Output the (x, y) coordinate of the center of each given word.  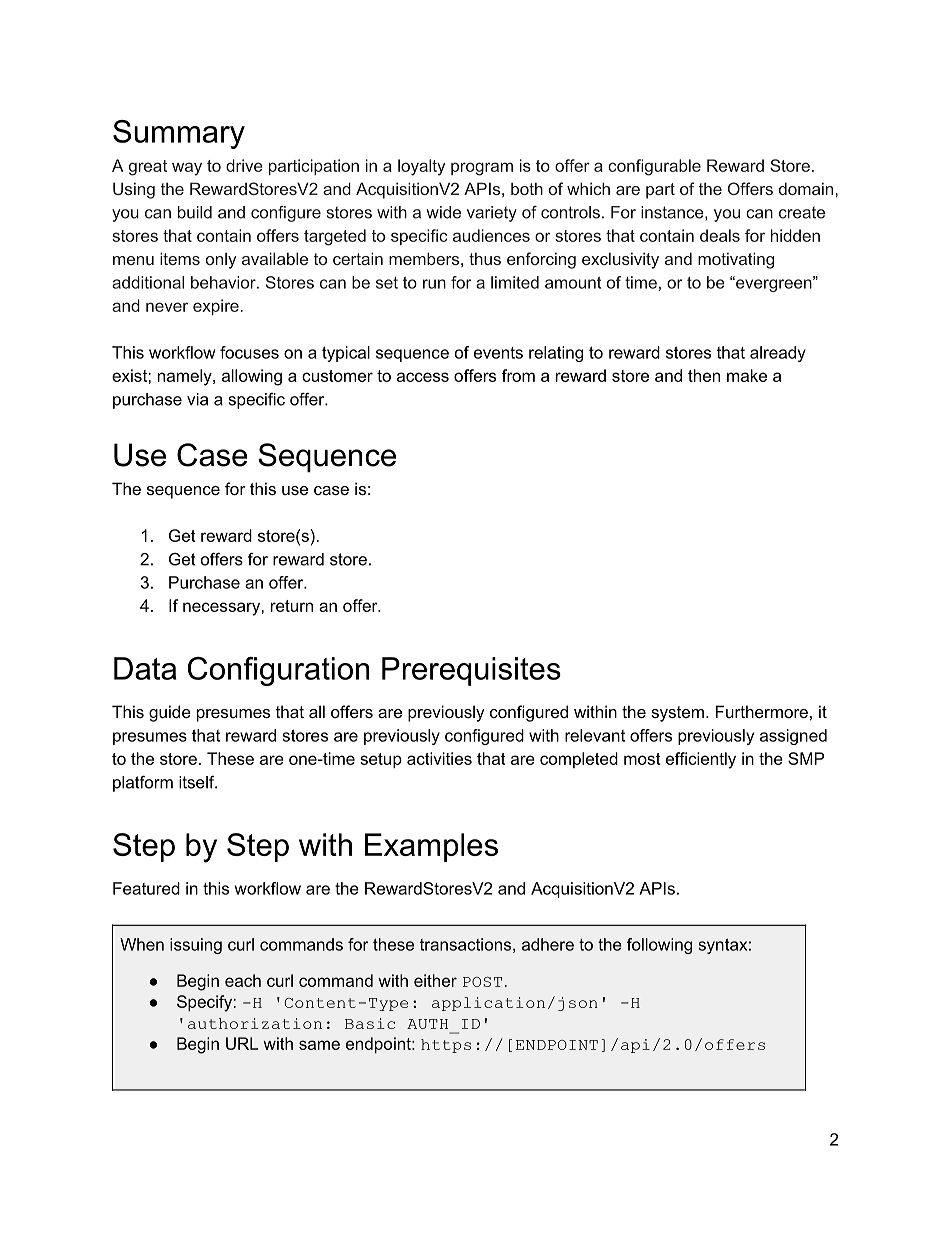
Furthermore (762, 711)
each (243, 980)
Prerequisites (471, 671)
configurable (654, 167)
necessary (222, 609)
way (187, 169)
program (482, 169)
